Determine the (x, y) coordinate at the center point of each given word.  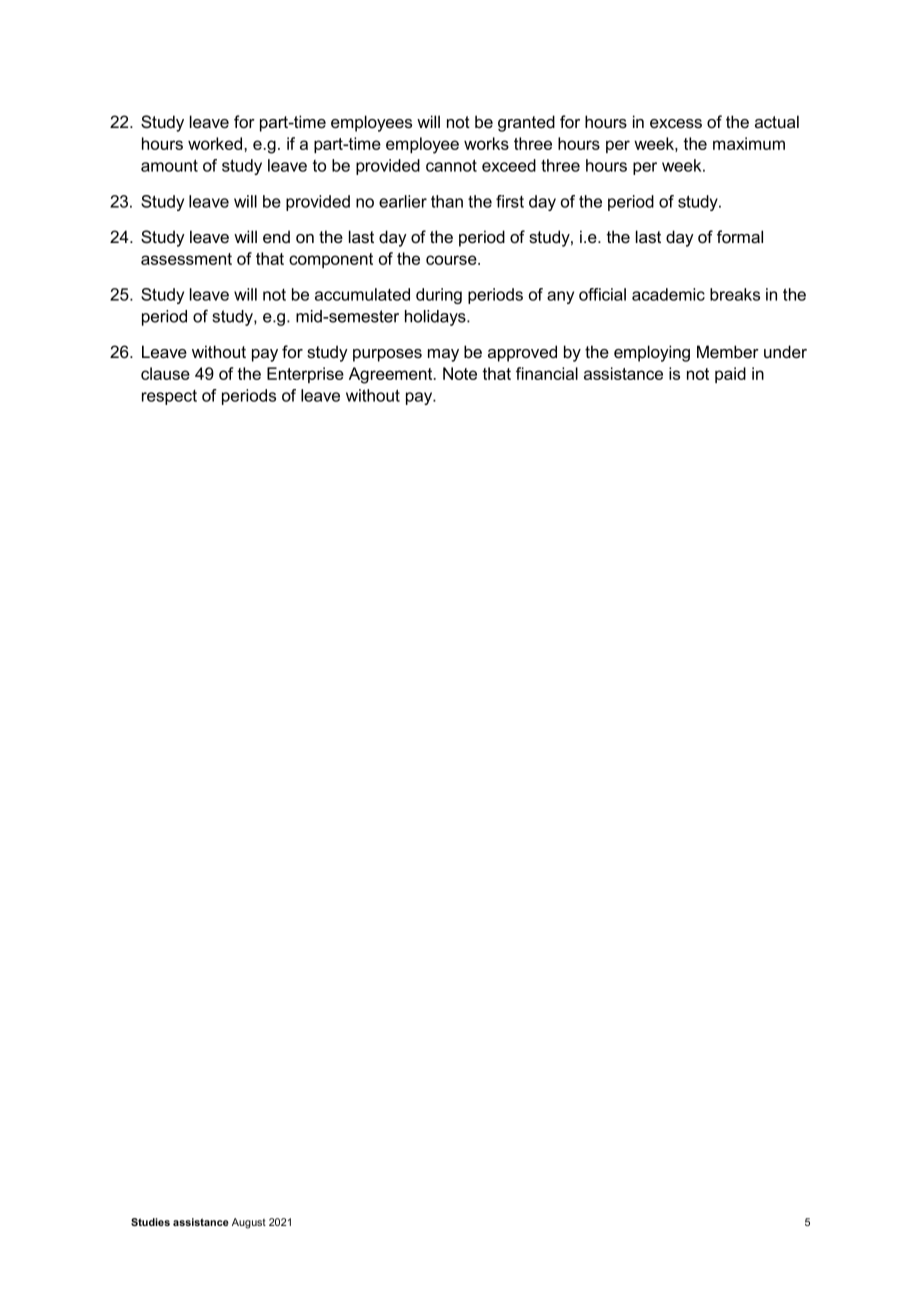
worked (216, 143)
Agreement (392, 375)
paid (730, 375)
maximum (749, 143)
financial (547, 373)
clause (165, 373)
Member (728, 352)
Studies (150, 1222)
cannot (451, 165)
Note (460, 373)
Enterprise (305, 375)
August (249, 1223)
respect (169, 397)
